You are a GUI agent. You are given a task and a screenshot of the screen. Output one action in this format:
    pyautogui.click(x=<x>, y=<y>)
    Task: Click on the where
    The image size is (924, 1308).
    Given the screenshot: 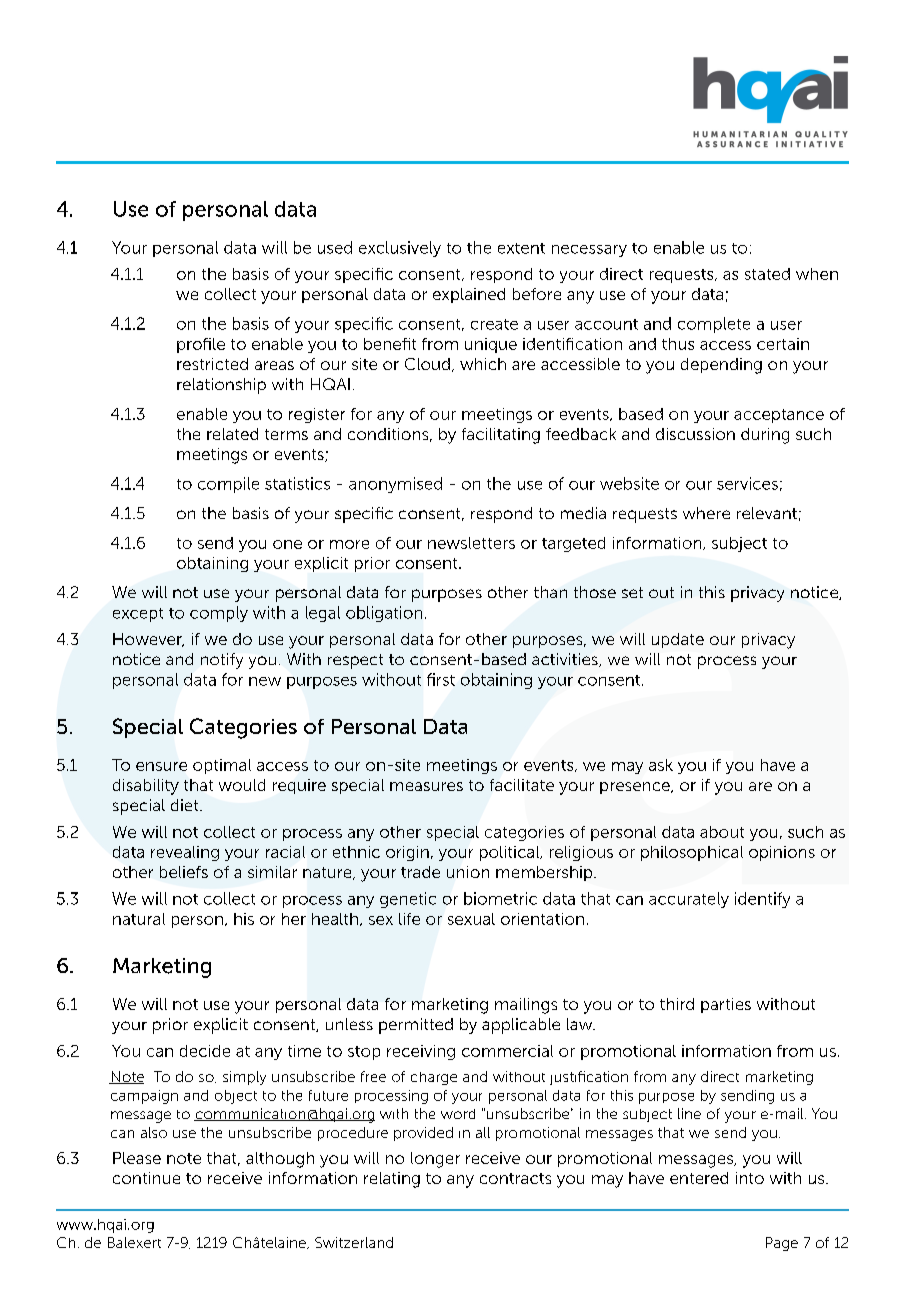 What is the action you would take?
    pyautogui.click(x=706, y=513)
